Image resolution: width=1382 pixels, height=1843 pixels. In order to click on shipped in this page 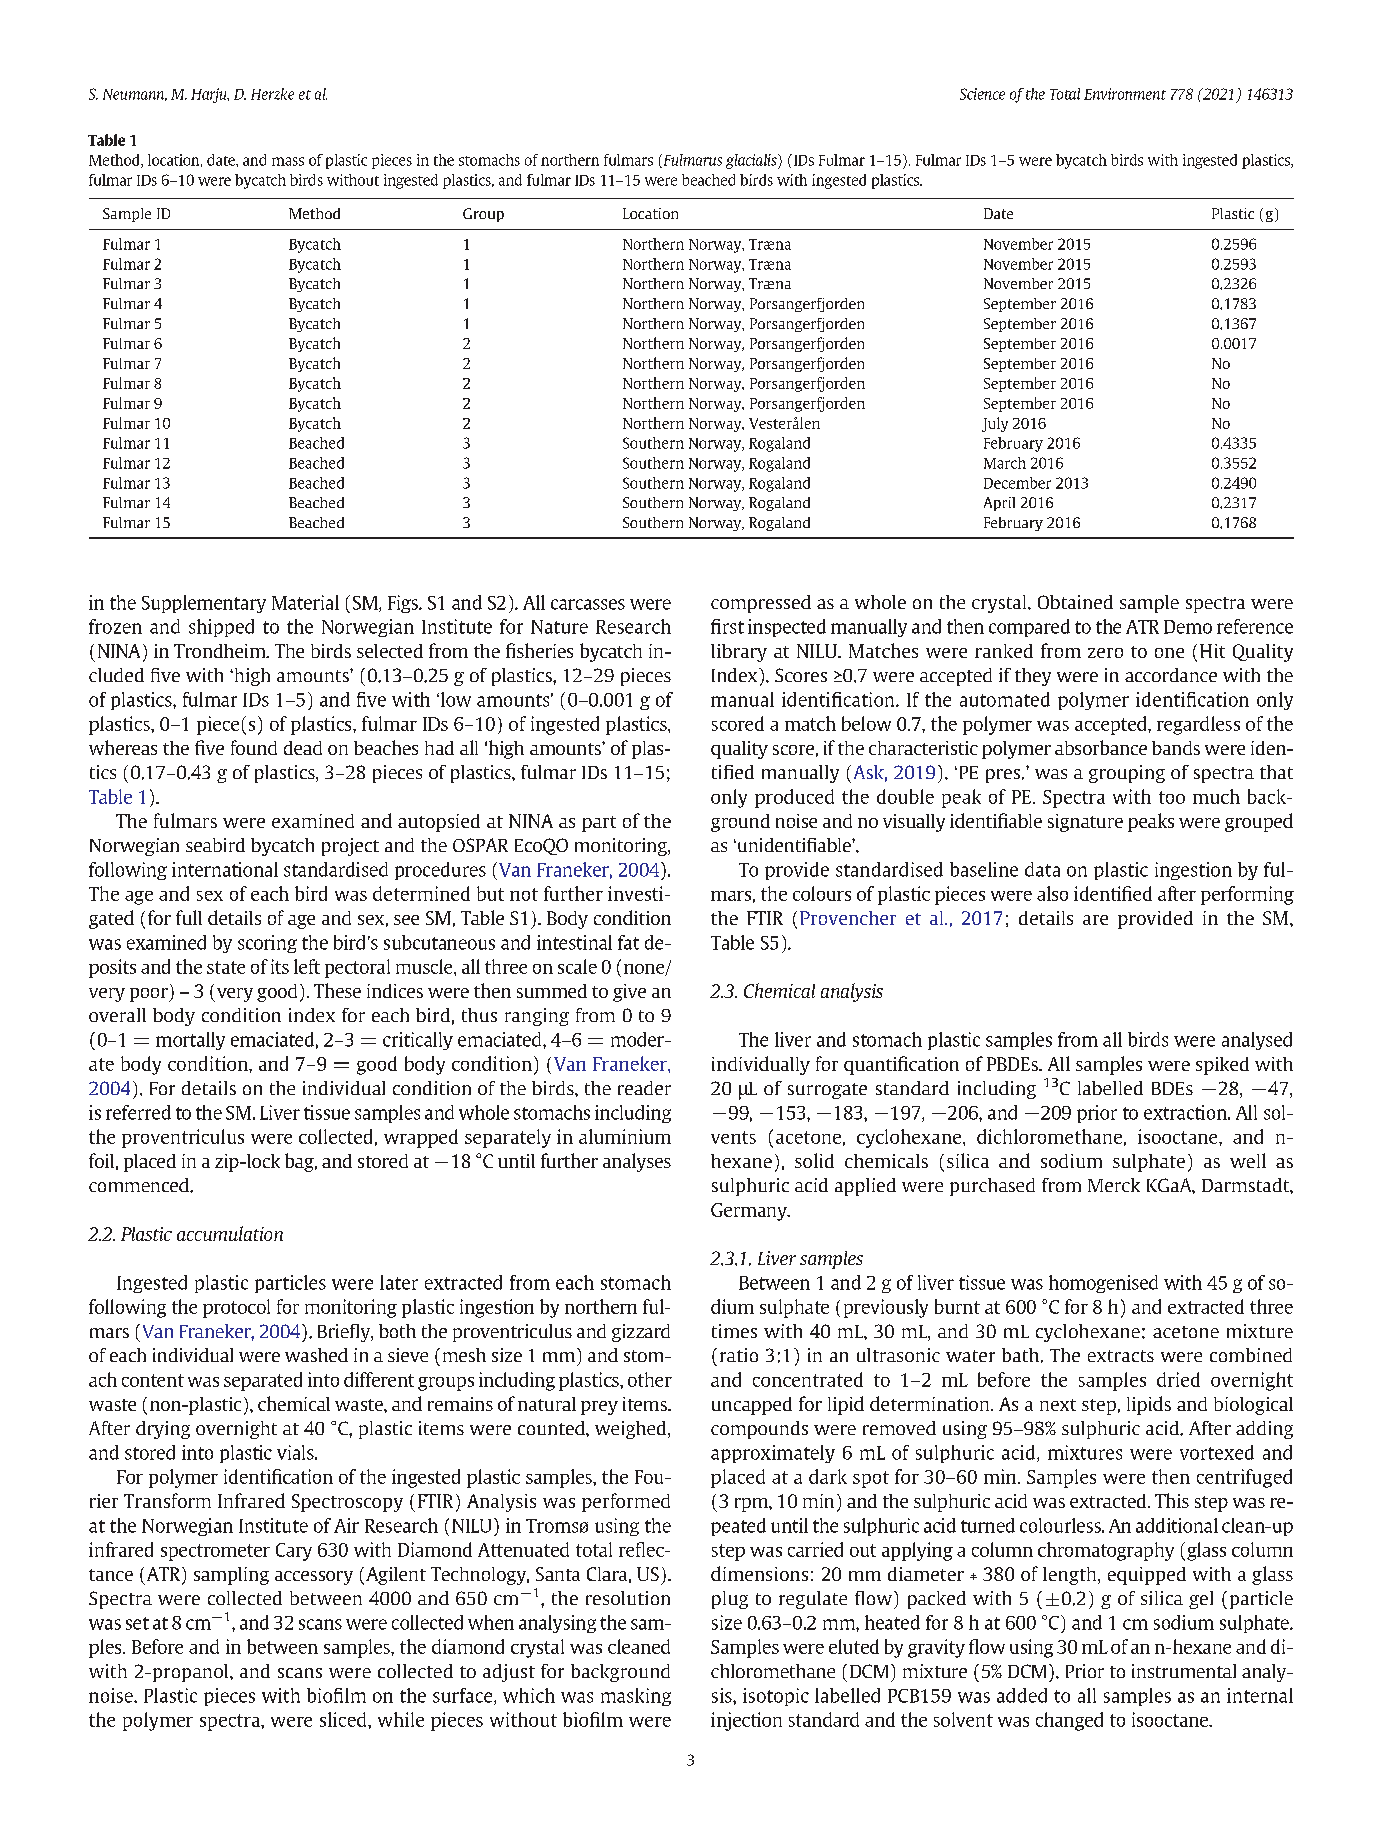, I will do `click(221, 628)`.
